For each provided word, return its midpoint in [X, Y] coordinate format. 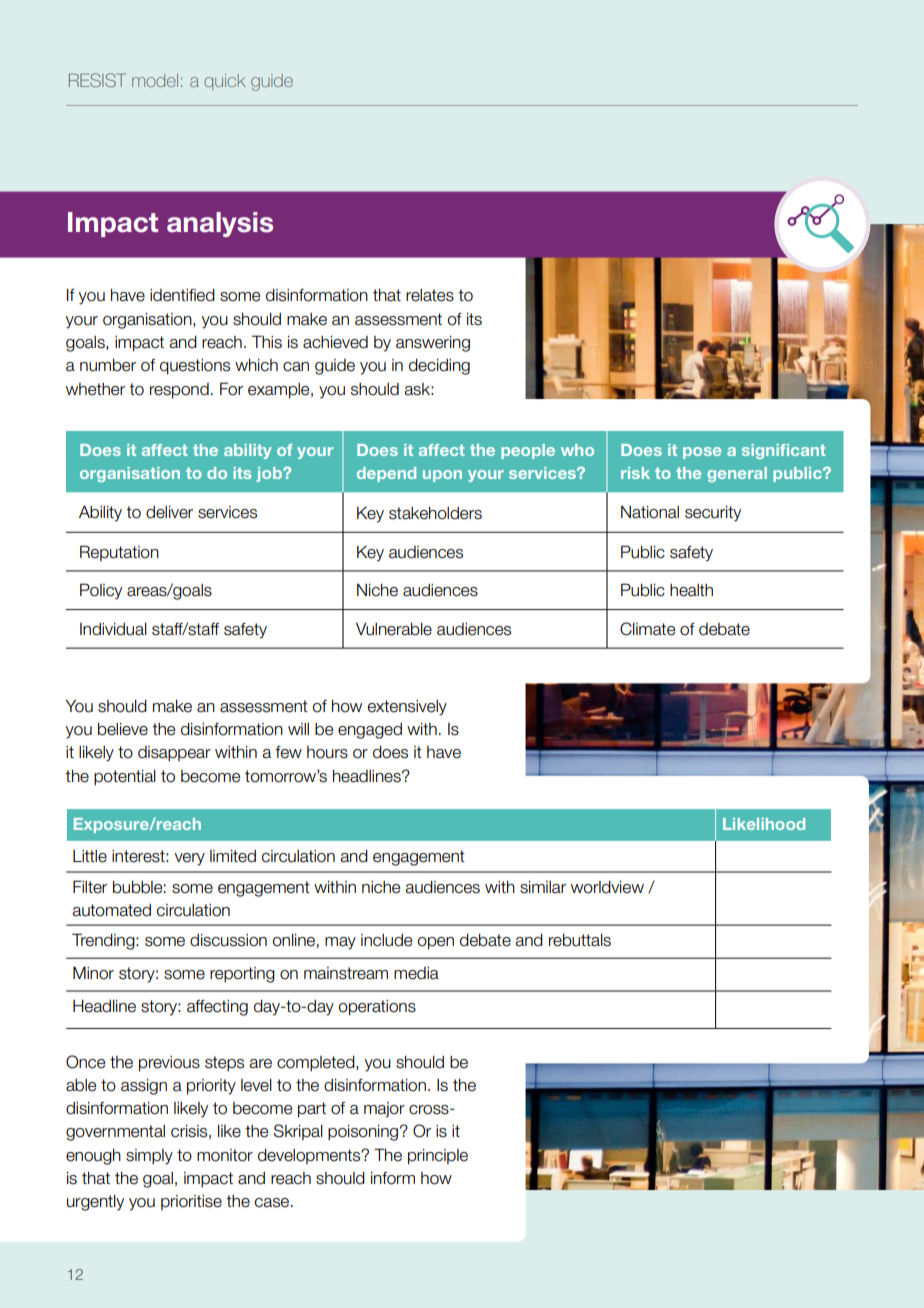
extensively [407, 708]
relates [430, 295]
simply [149, 1157]
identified [182, 295]
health [691, 590]
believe [123, 729]
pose [702, 453]
